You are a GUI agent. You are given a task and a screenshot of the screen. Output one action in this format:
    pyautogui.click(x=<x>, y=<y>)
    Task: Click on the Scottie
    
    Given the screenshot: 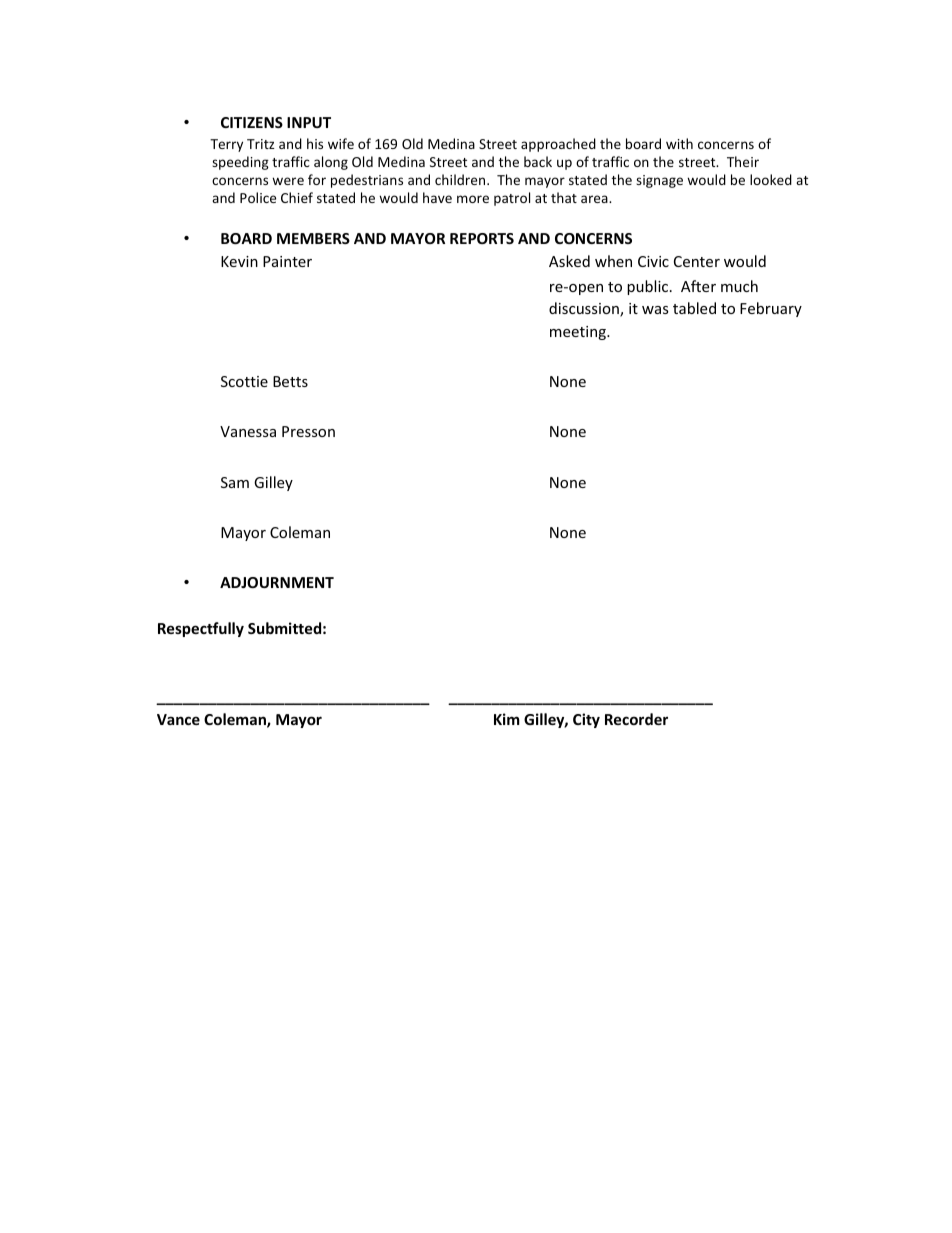 What is the action you would take?
    pyautogui.click(x=244, y=381)
